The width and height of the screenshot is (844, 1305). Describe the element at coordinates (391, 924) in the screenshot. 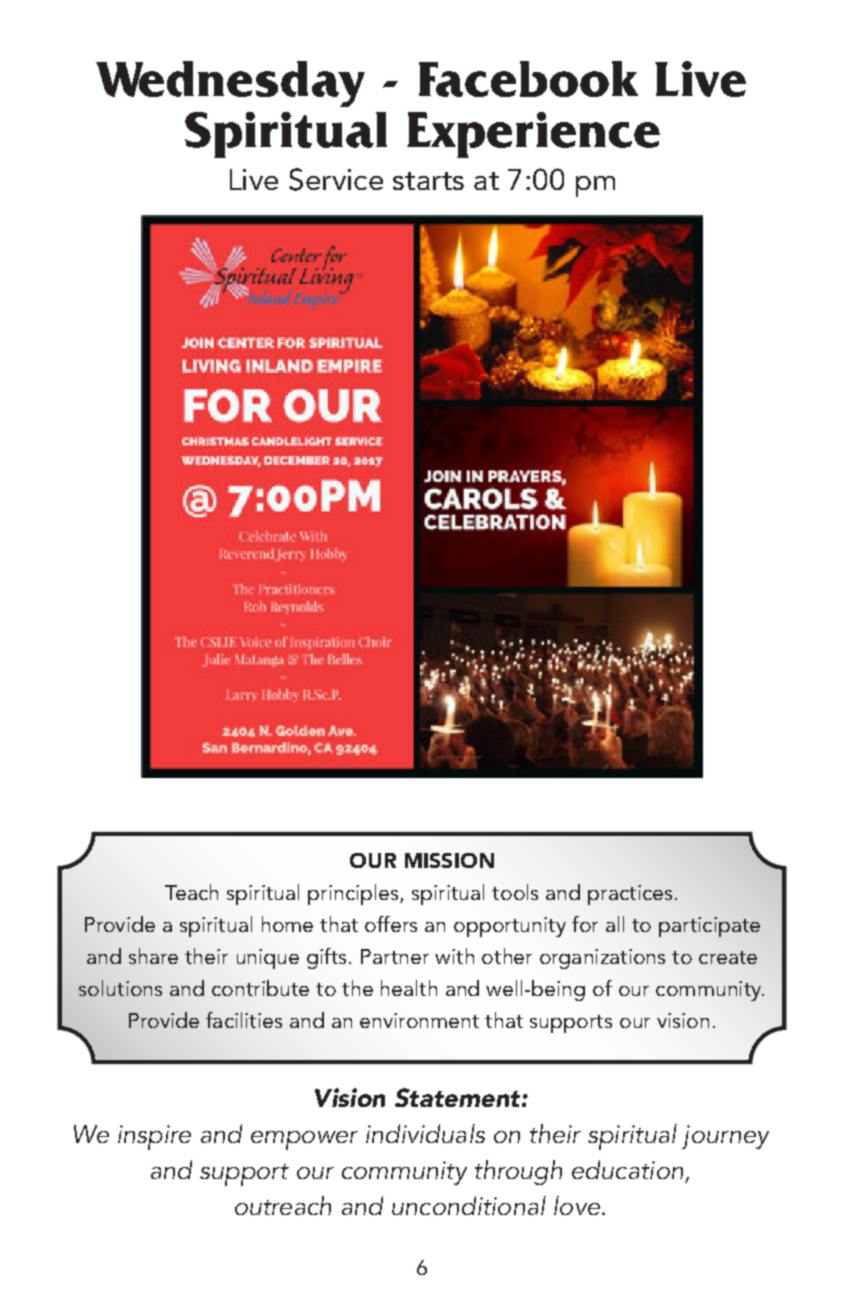

I see `offers` at that location.
